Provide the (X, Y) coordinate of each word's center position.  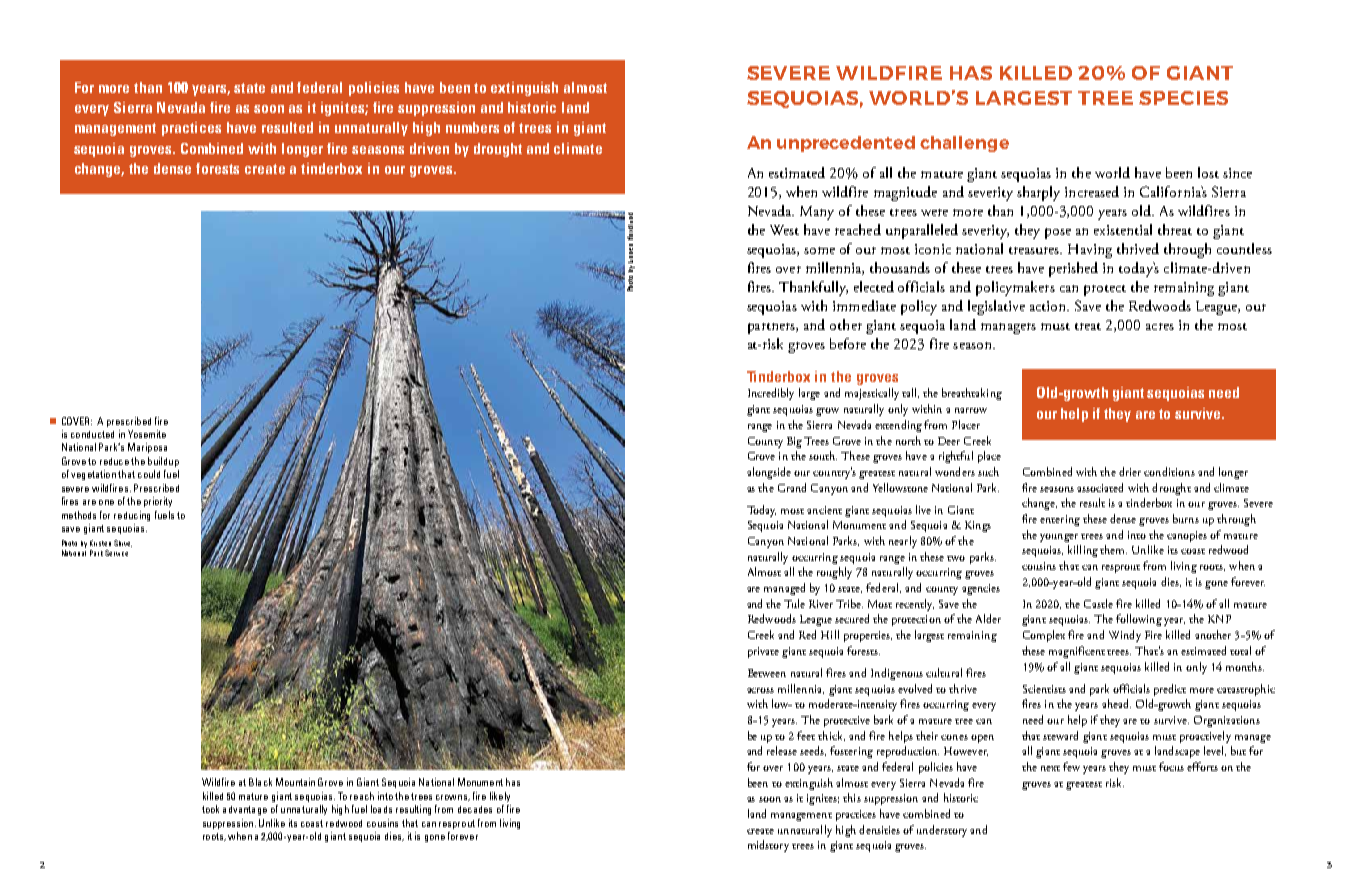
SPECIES (1183, 98)
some (819, 250)
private (763, 652)
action (1049, 306)
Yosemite (147, 434)
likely (500, 797)
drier (1130, 471)
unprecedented (846, 144)
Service (116, 553)
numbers (472, 127)
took (210, 809)
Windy (1125, 636)
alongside (769, 473)
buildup (163, 462)
